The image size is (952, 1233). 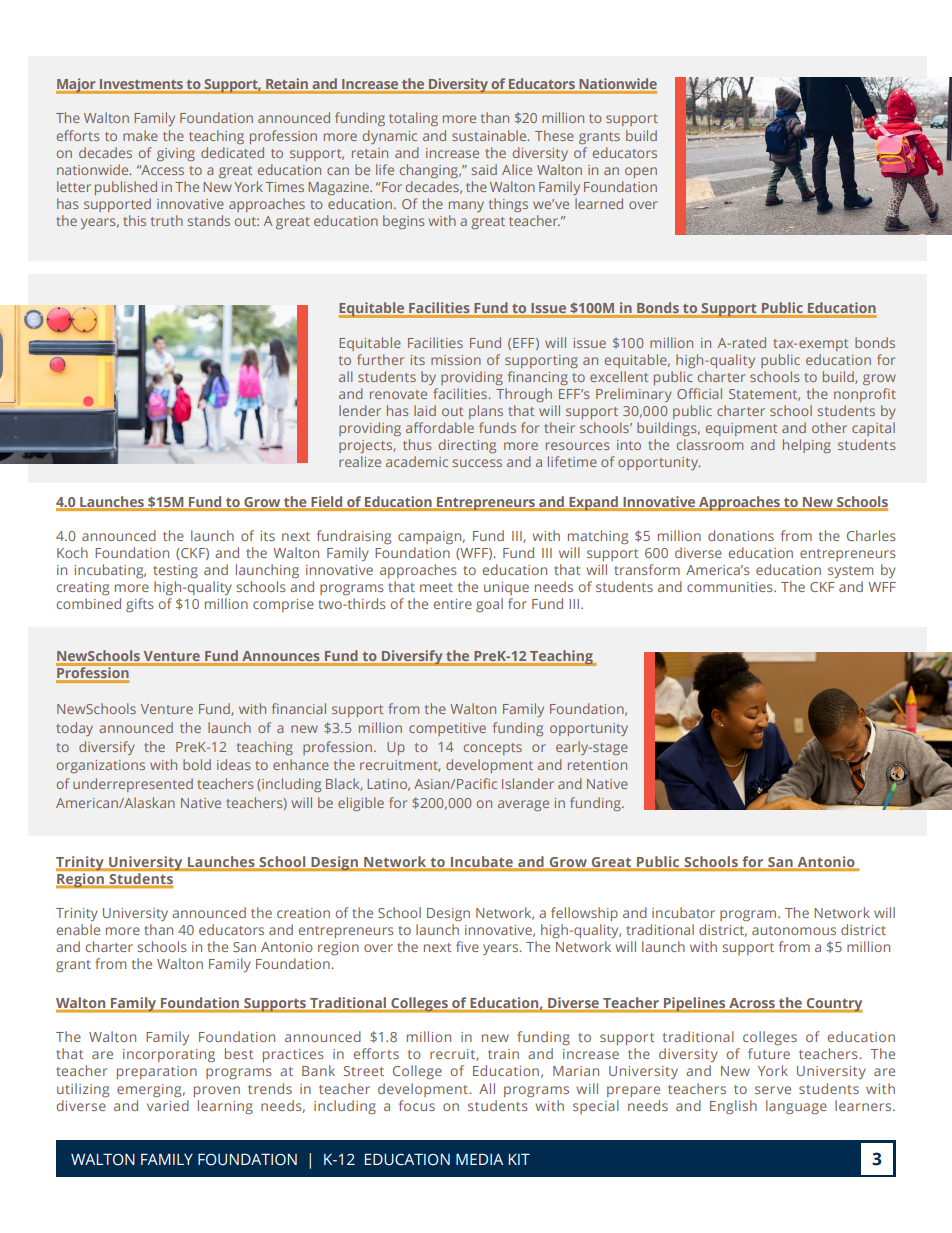 I want to click on retention, so click(x=597, y=765).
